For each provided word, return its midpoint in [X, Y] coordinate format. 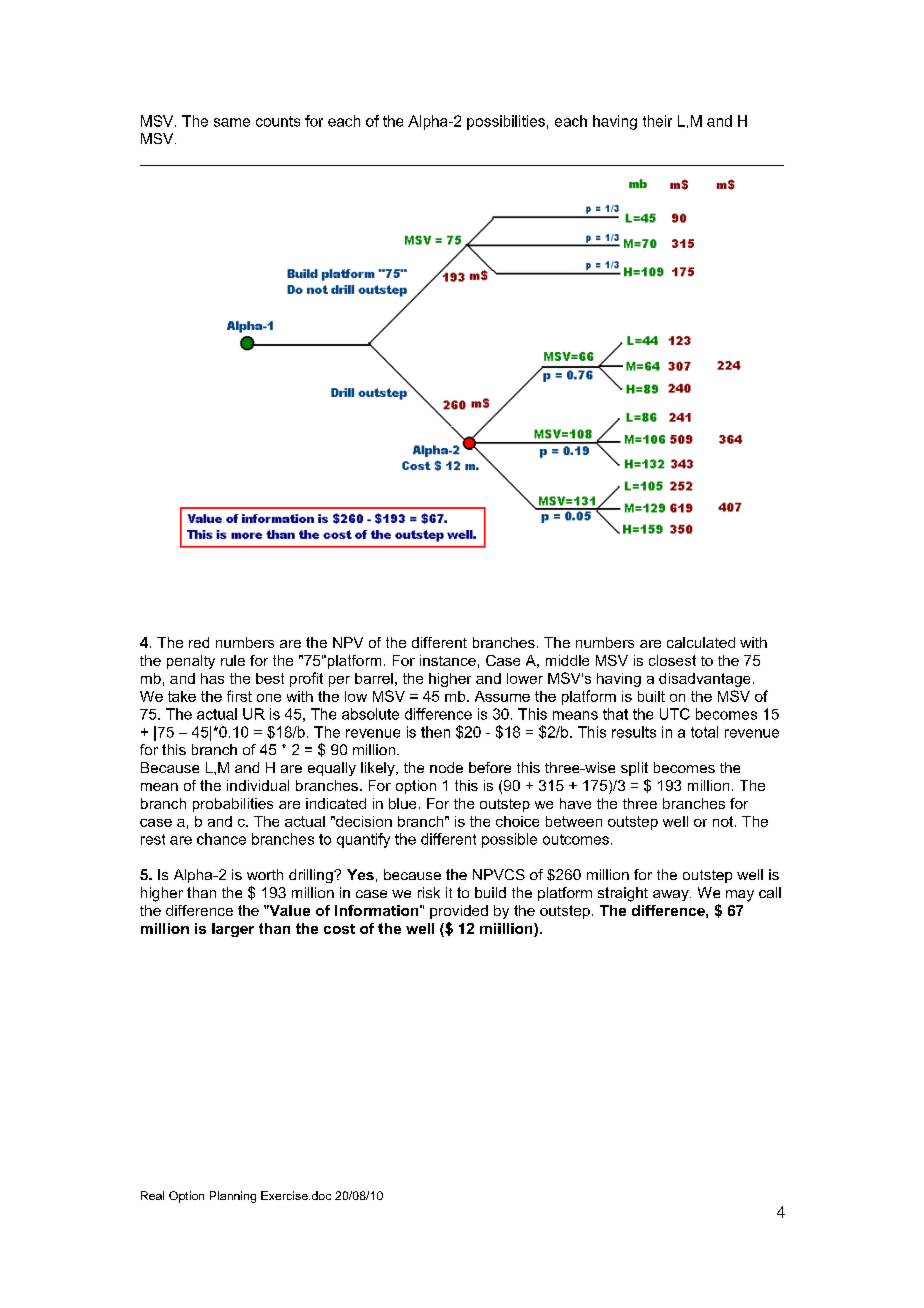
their [657, 121]
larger [233, 930]
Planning [233, 1197]
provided [459, 912]
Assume [502, 696]
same [232, 122]
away [672, 895]
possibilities [506, 122]
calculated [701, 642]
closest [672, 660]
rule [233, 660]
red [199, 642]
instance [448, 660]
